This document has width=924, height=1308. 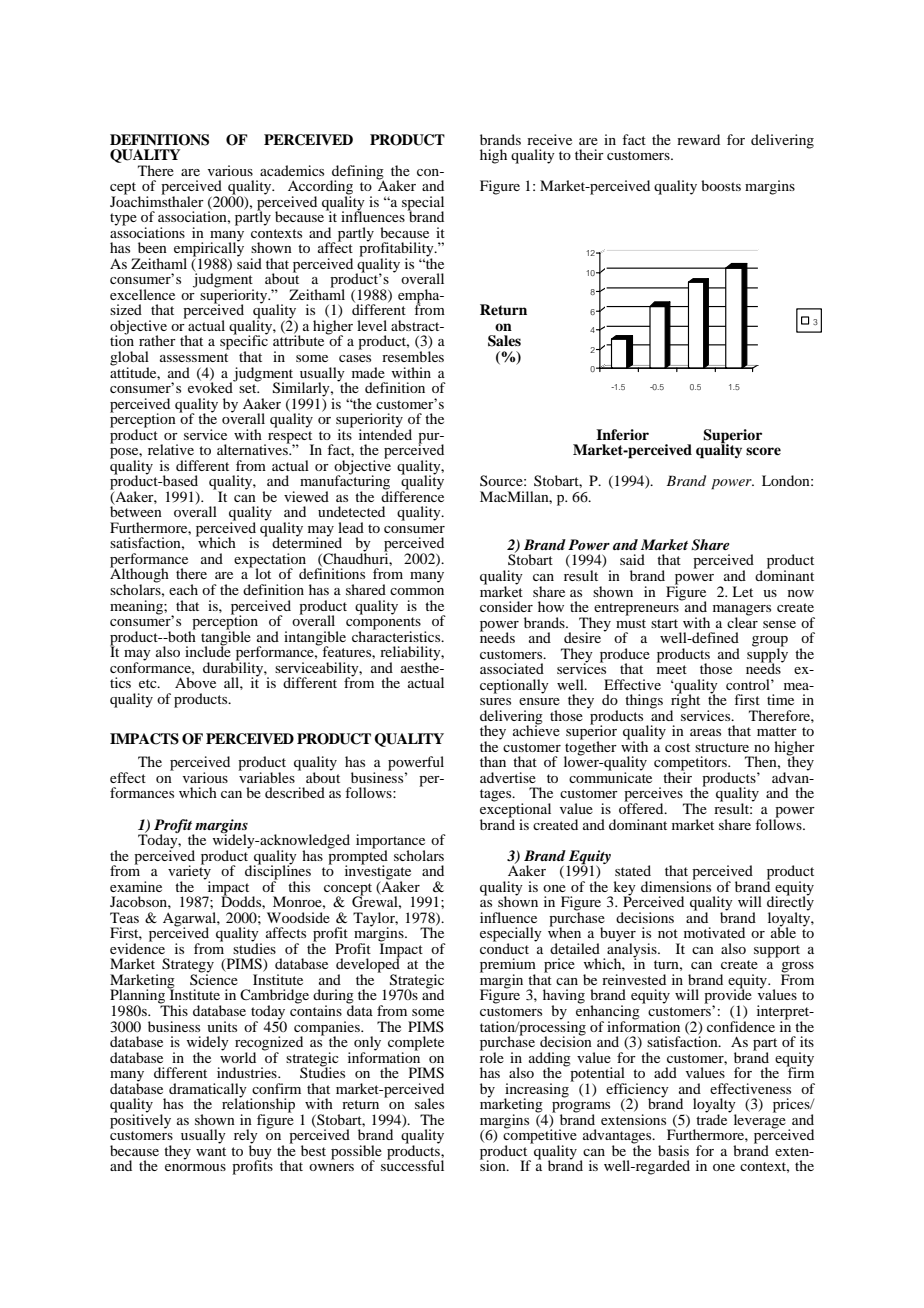 What do you see at coordinates (504, 947) in the document?
I see `conduct` at bounding box center [504, 947].
